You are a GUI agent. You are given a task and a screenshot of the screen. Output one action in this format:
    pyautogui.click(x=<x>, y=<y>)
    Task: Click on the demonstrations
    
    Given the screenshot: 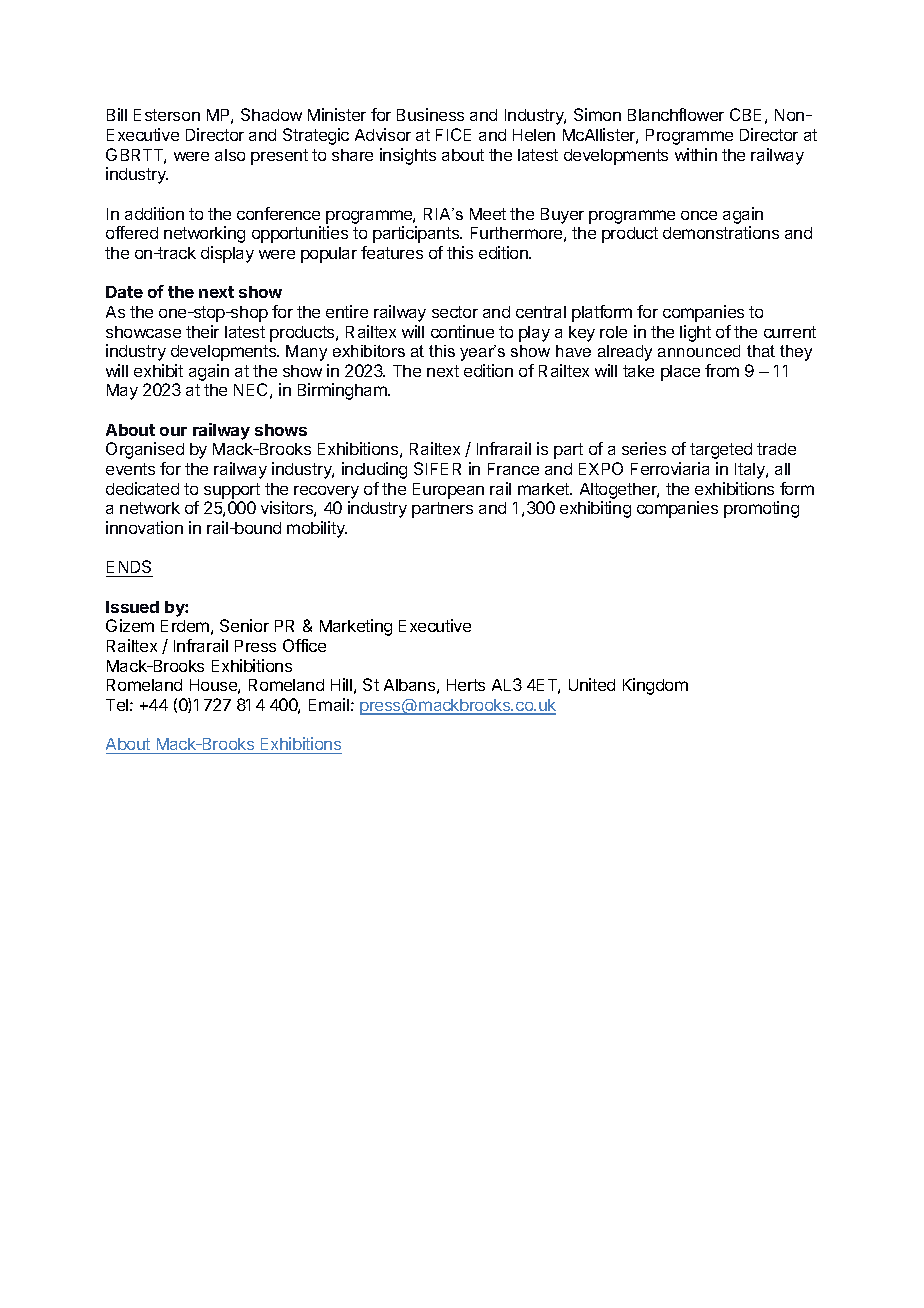 What is the action you would take?
    pyautogui.click(x=721, y=232)
